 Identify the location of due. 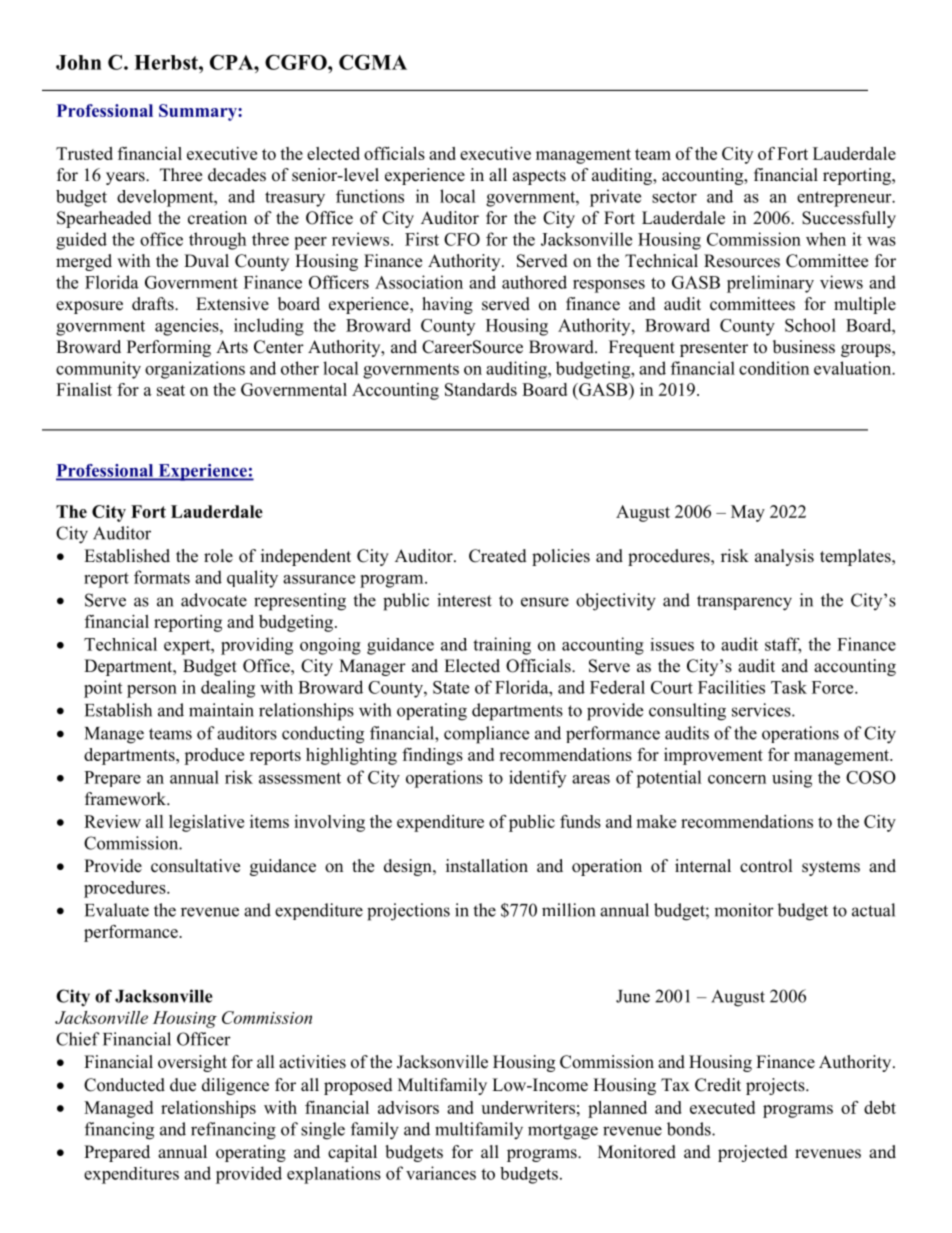
(183, 1085).
